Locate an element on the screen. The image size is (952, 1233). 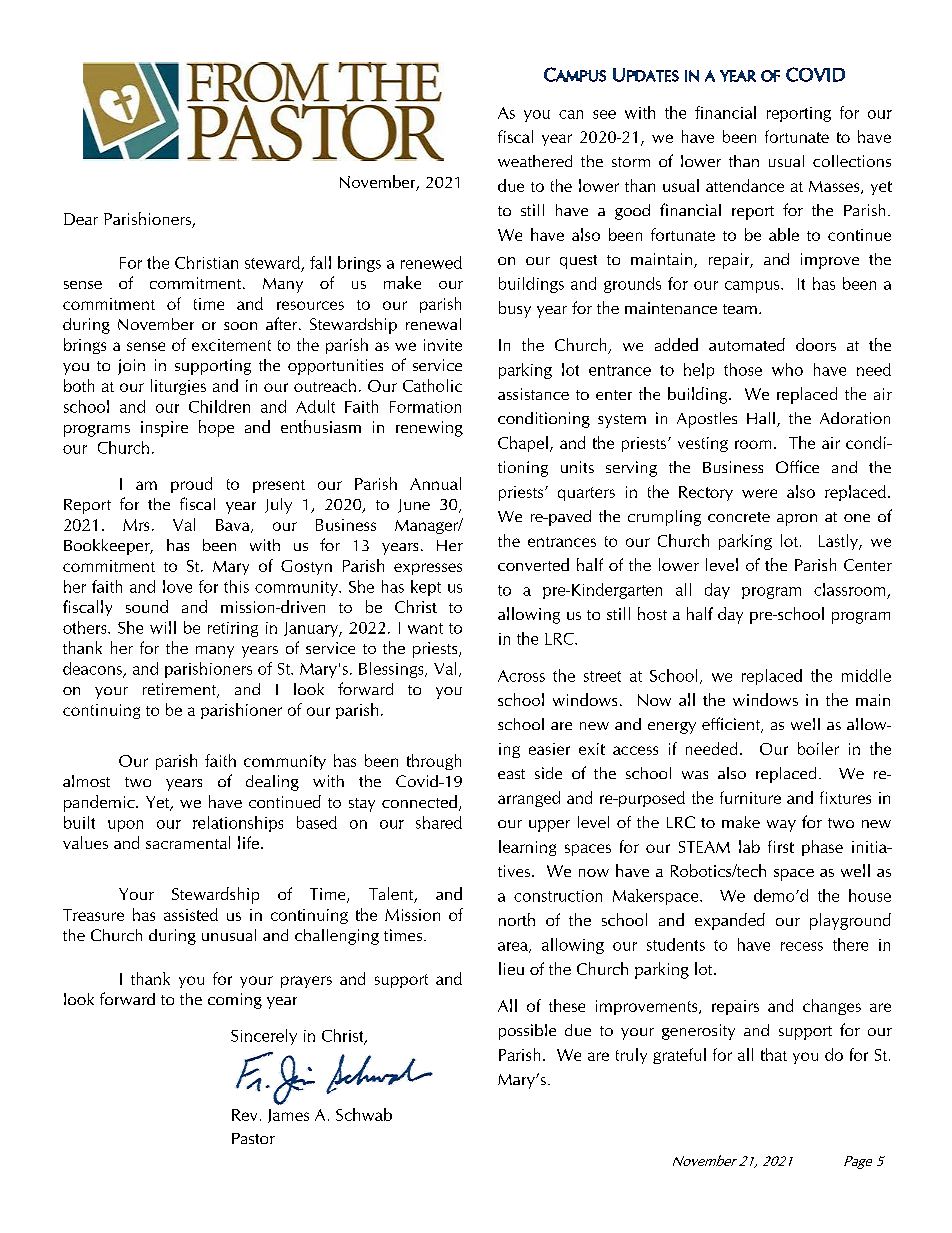
will is located at coordinates (163, 627).
